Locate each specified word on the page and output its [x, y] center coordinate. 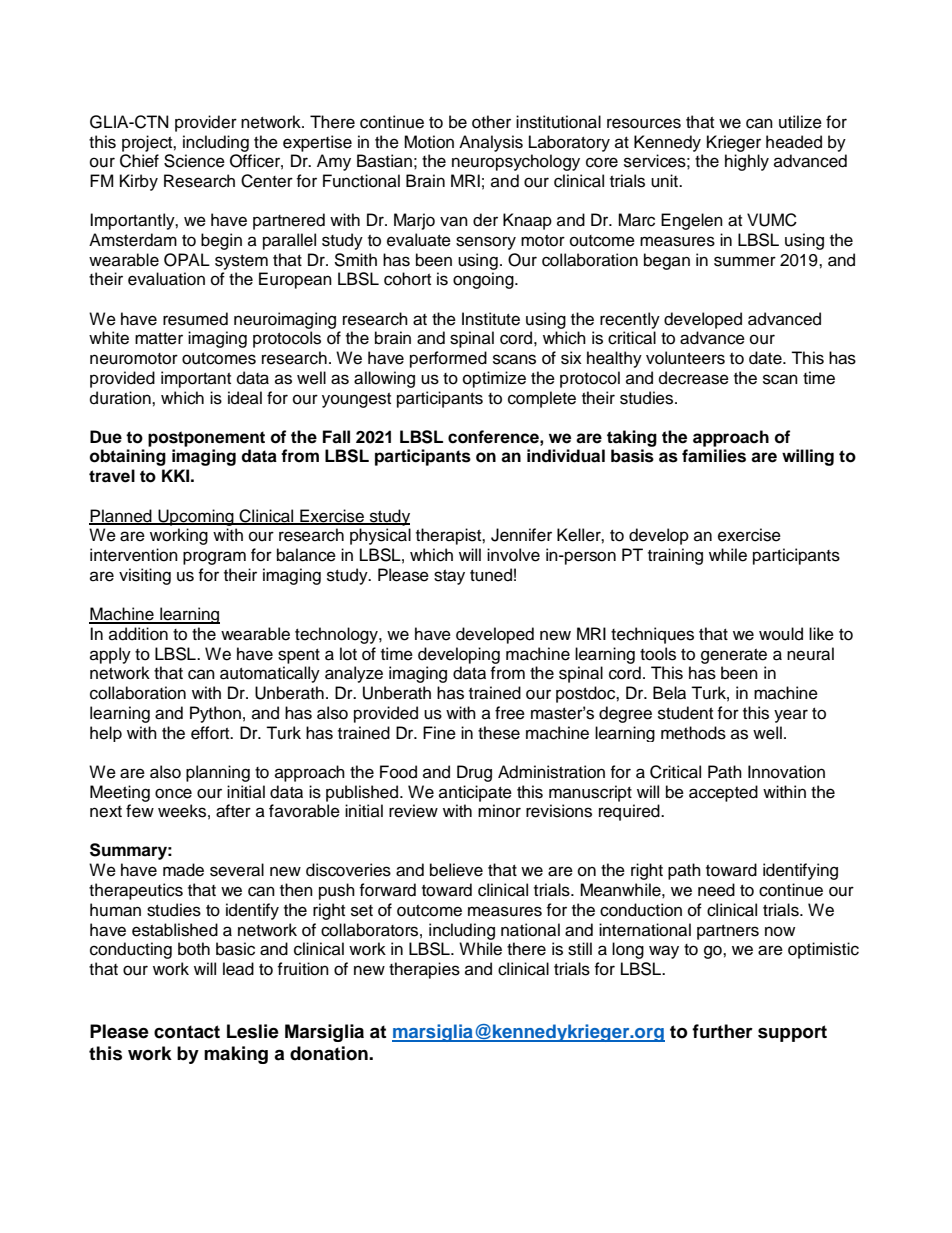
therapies [424, 970]
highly [747, 162]
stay [449, 577]
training [675, 556]
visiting [145, 576]
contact [187, 1032]
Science [194, 161]
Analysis [491, 143]
